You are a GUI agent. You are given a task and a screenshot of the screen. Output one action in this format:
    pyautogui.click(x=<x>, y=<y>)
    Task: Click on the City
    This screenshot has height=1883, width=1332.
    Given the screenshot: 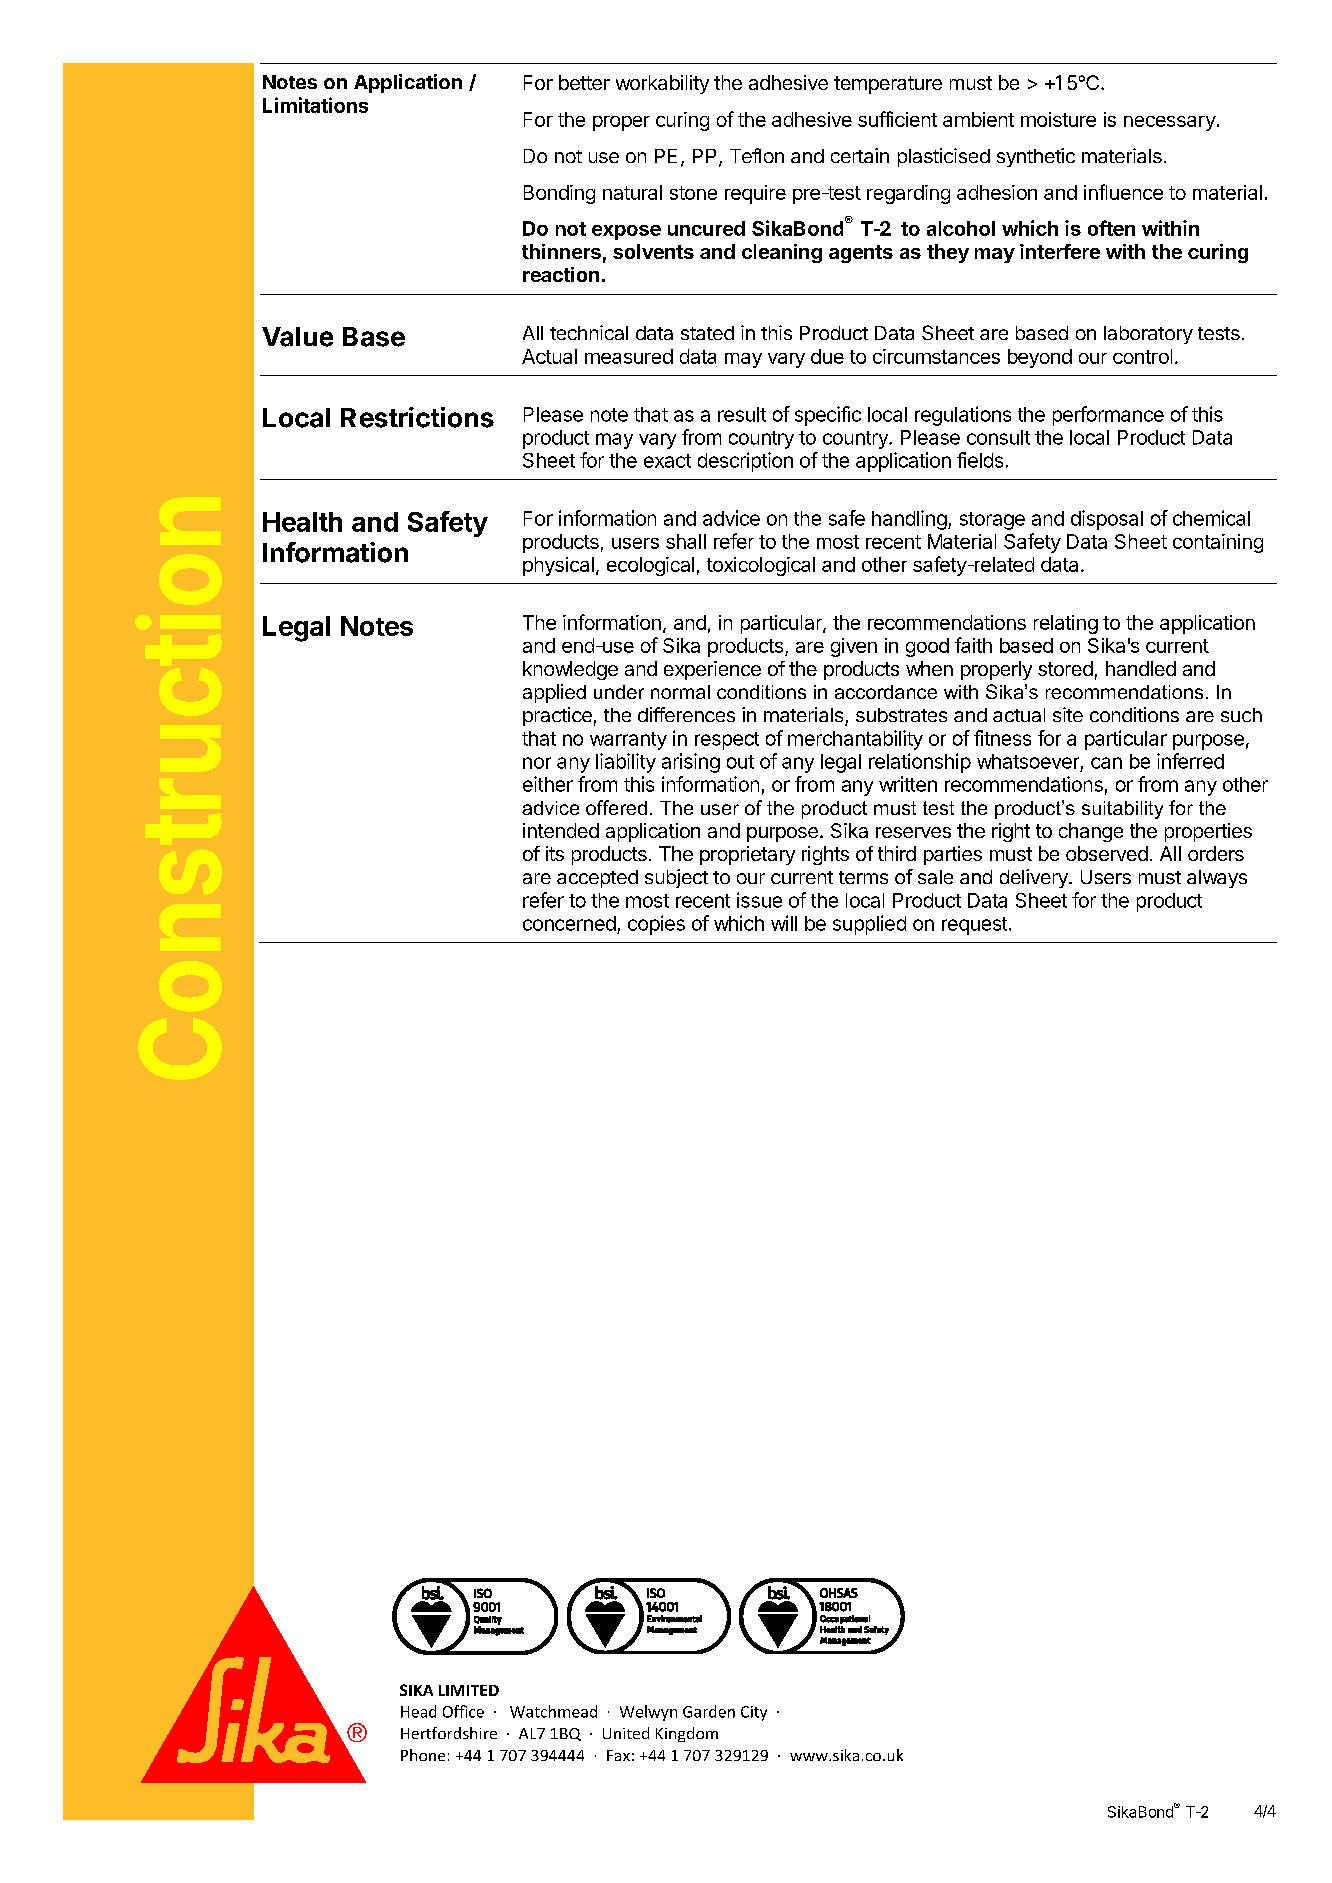 What is the action you would take?
    pyautogui.click(x=754, y=1713)
